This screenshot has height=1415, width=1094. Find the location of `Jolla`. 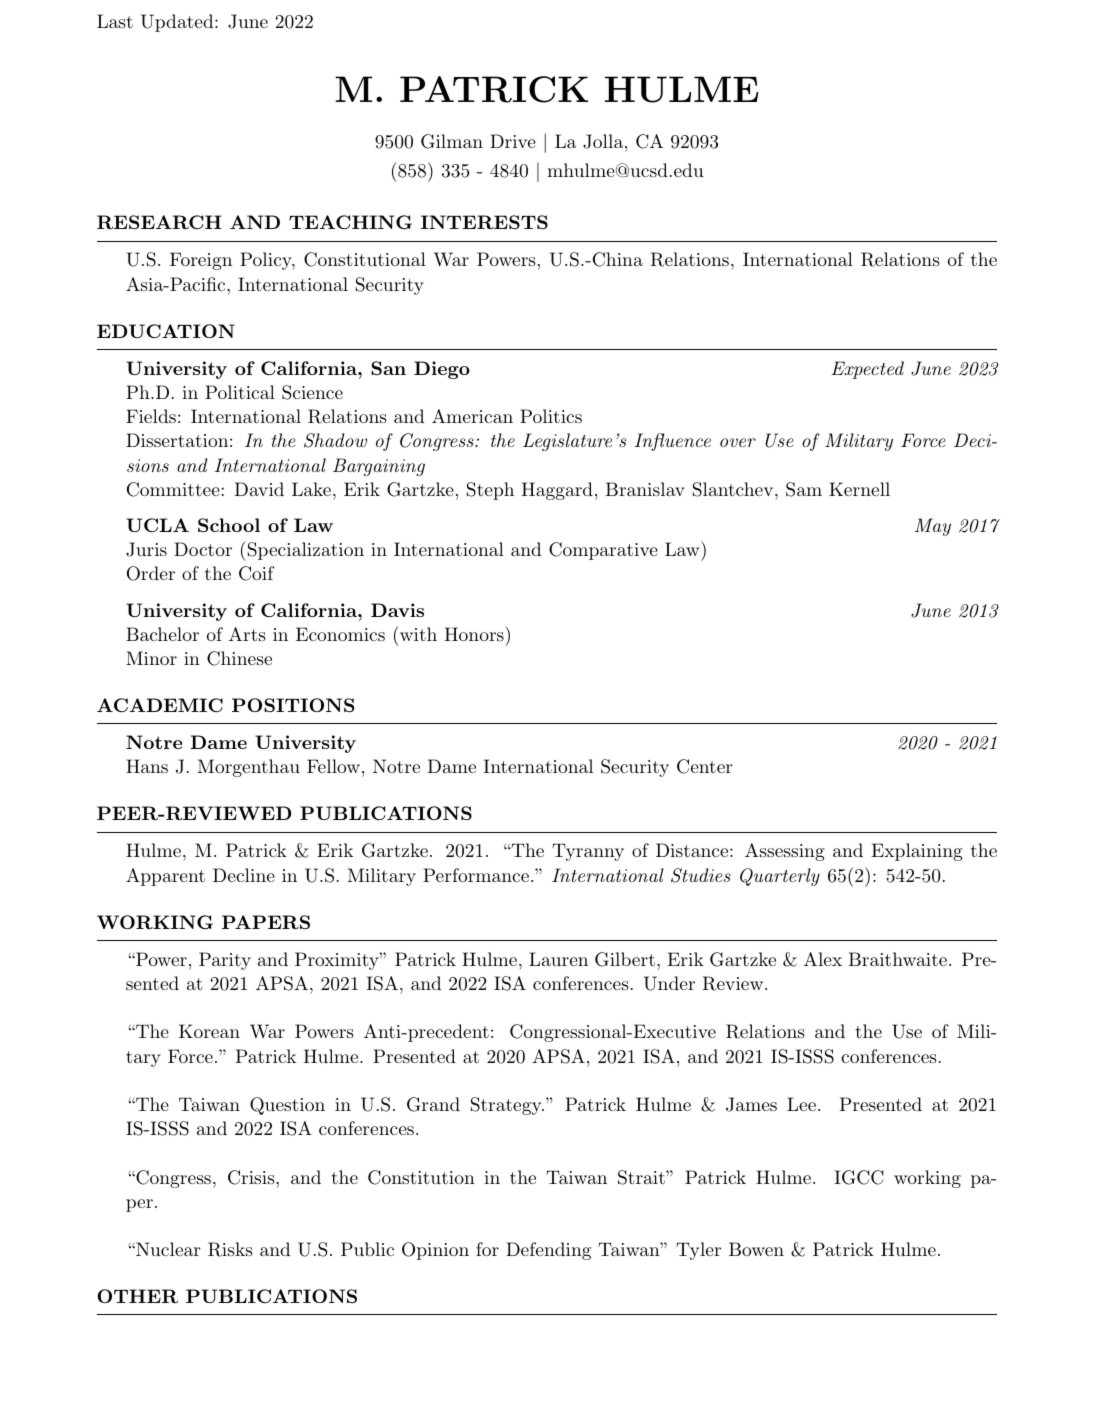

Jolla is located at coordinates (604, 141).
